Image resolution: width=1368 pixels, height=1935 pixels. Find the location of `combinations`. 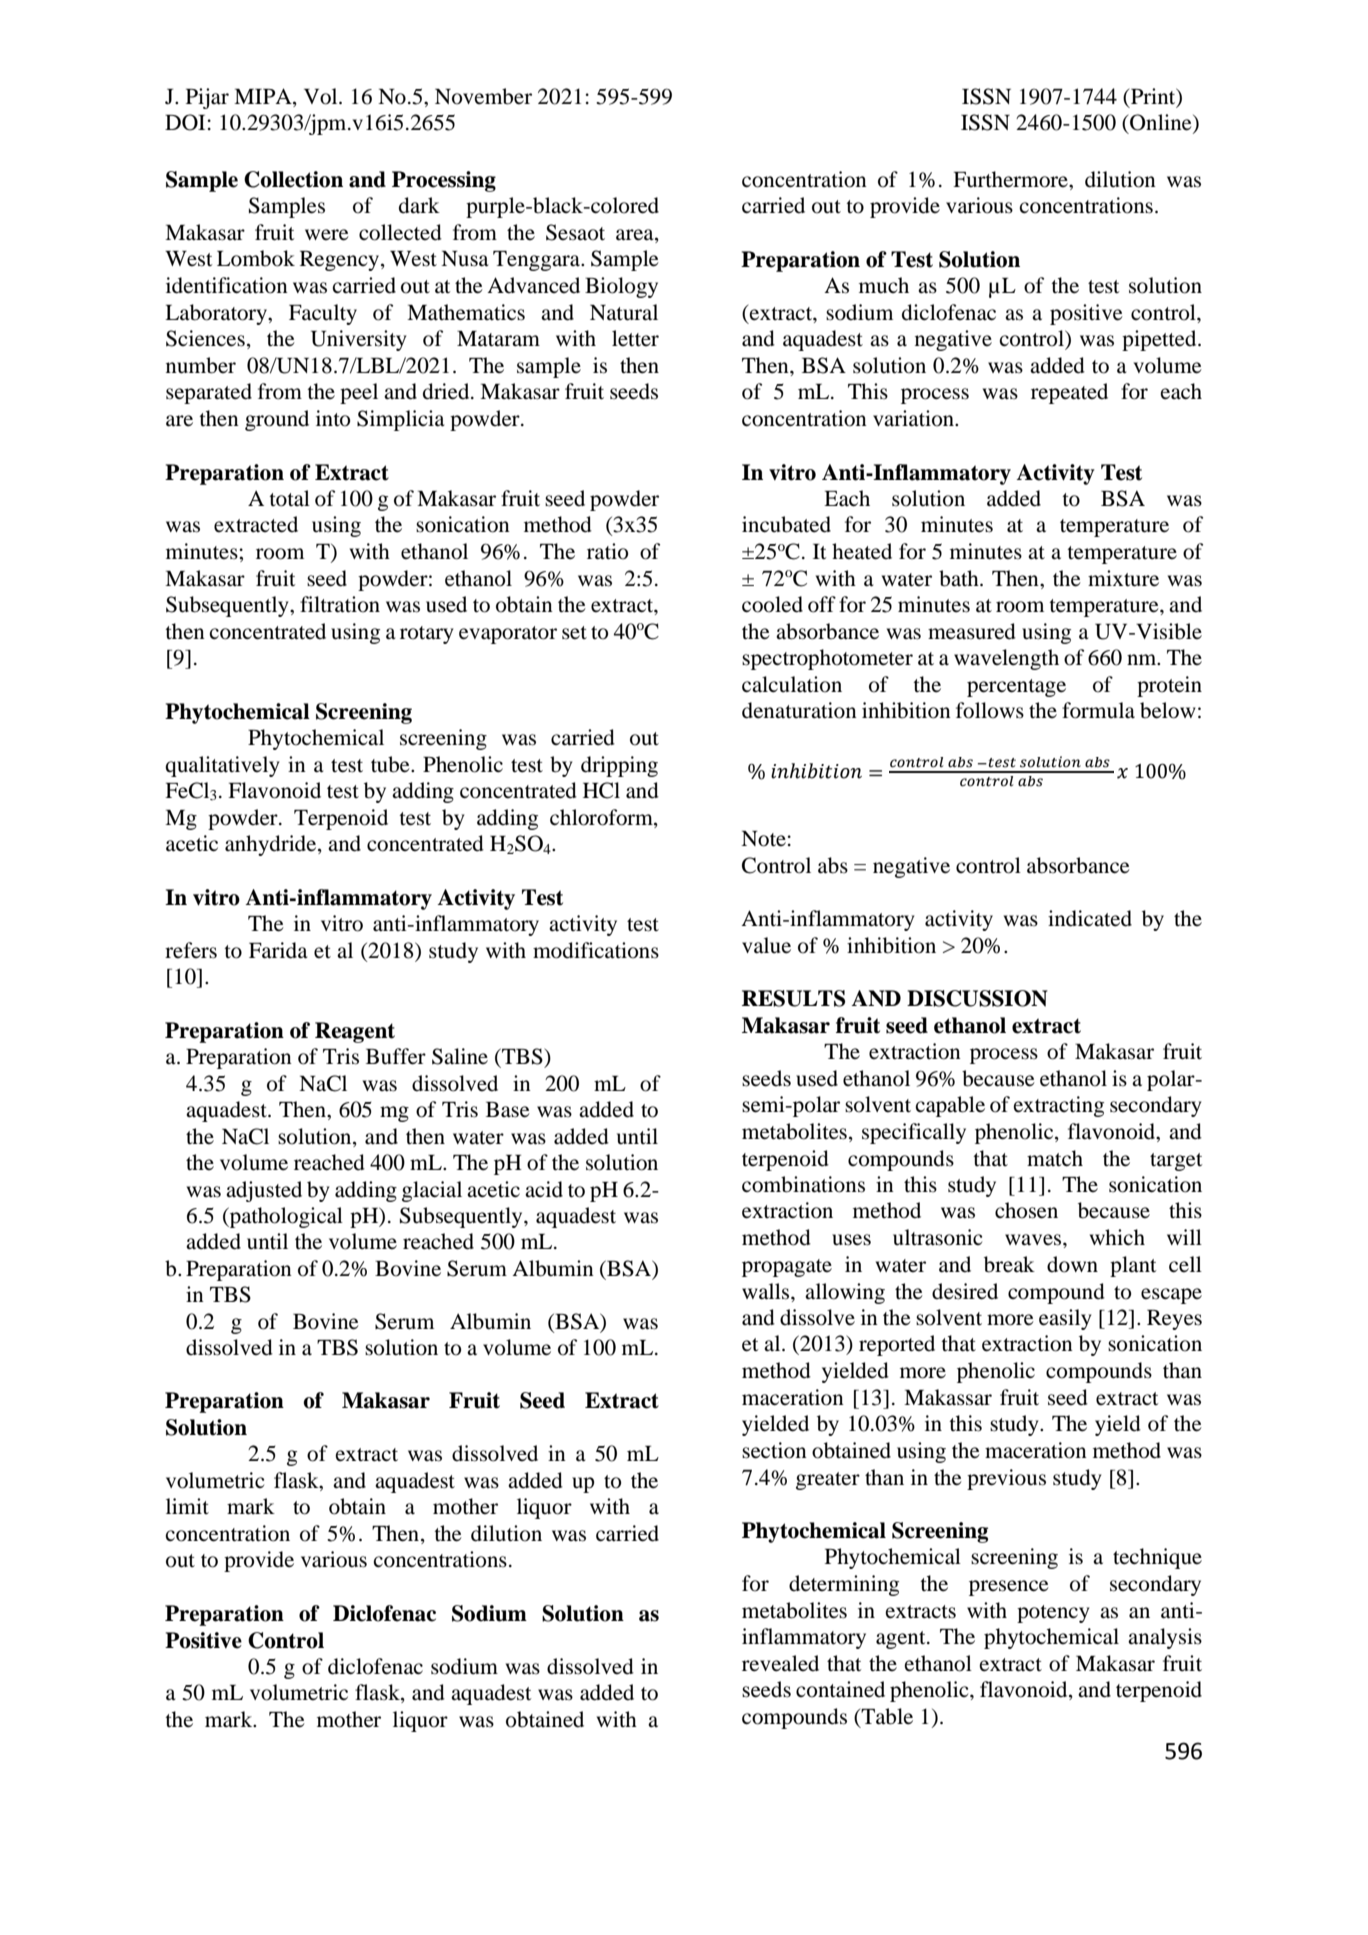

combinations is located at coordinates (803, 1184).
